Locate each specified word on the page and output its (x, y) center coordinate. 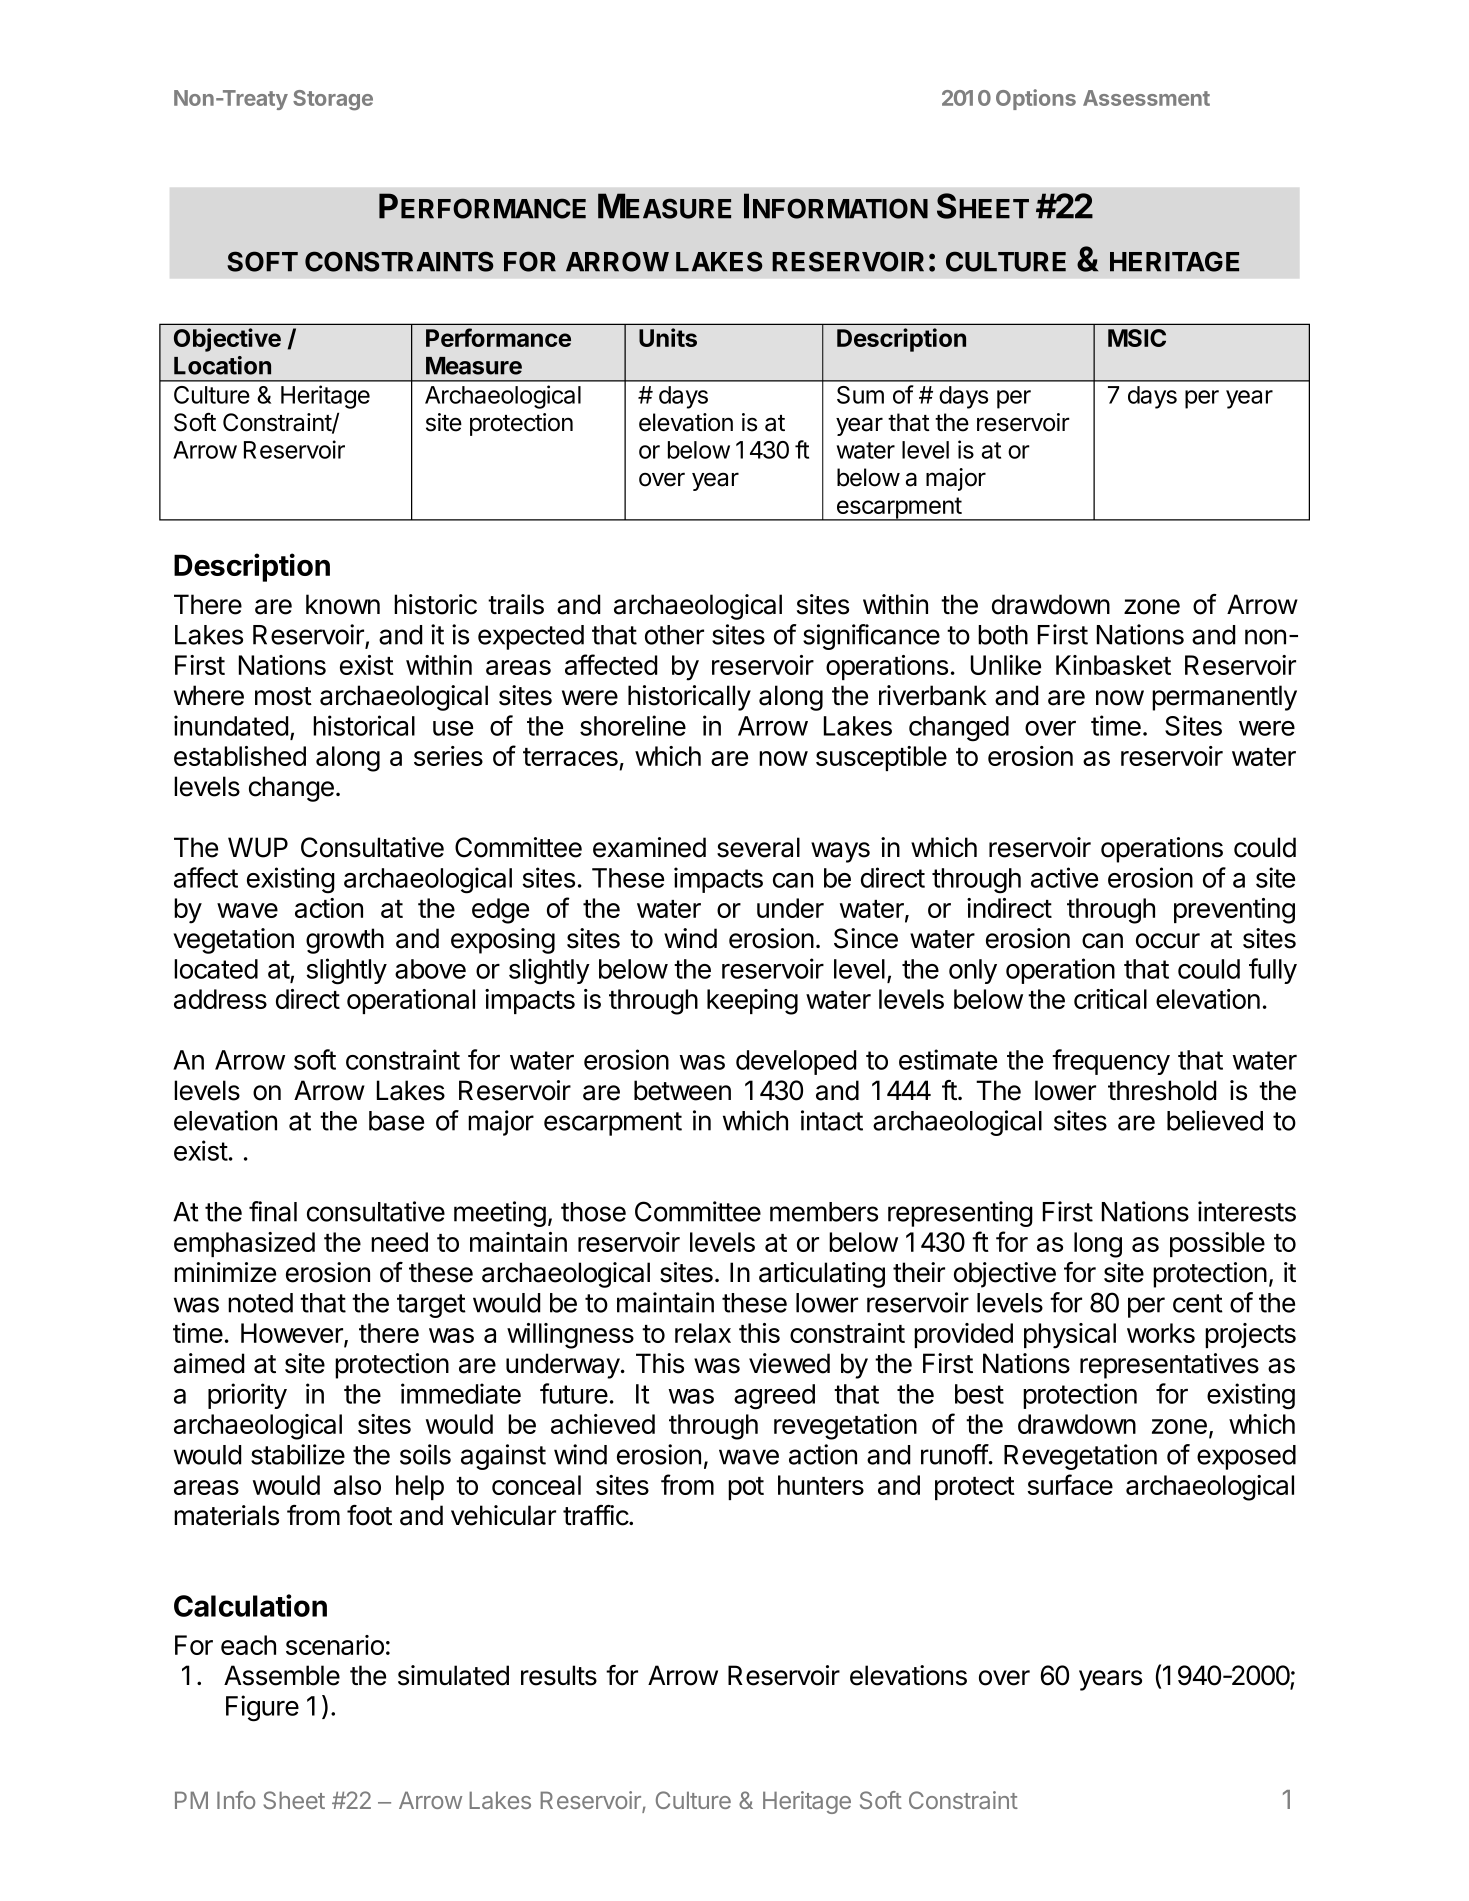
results (559, 1675)
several (758, 847)
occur (1168, 941)
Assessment (1146, 98)
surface (1070, 1484)
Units (668, 337)
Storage (333, 100)
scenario (335, 1645)
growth (345, 941)
